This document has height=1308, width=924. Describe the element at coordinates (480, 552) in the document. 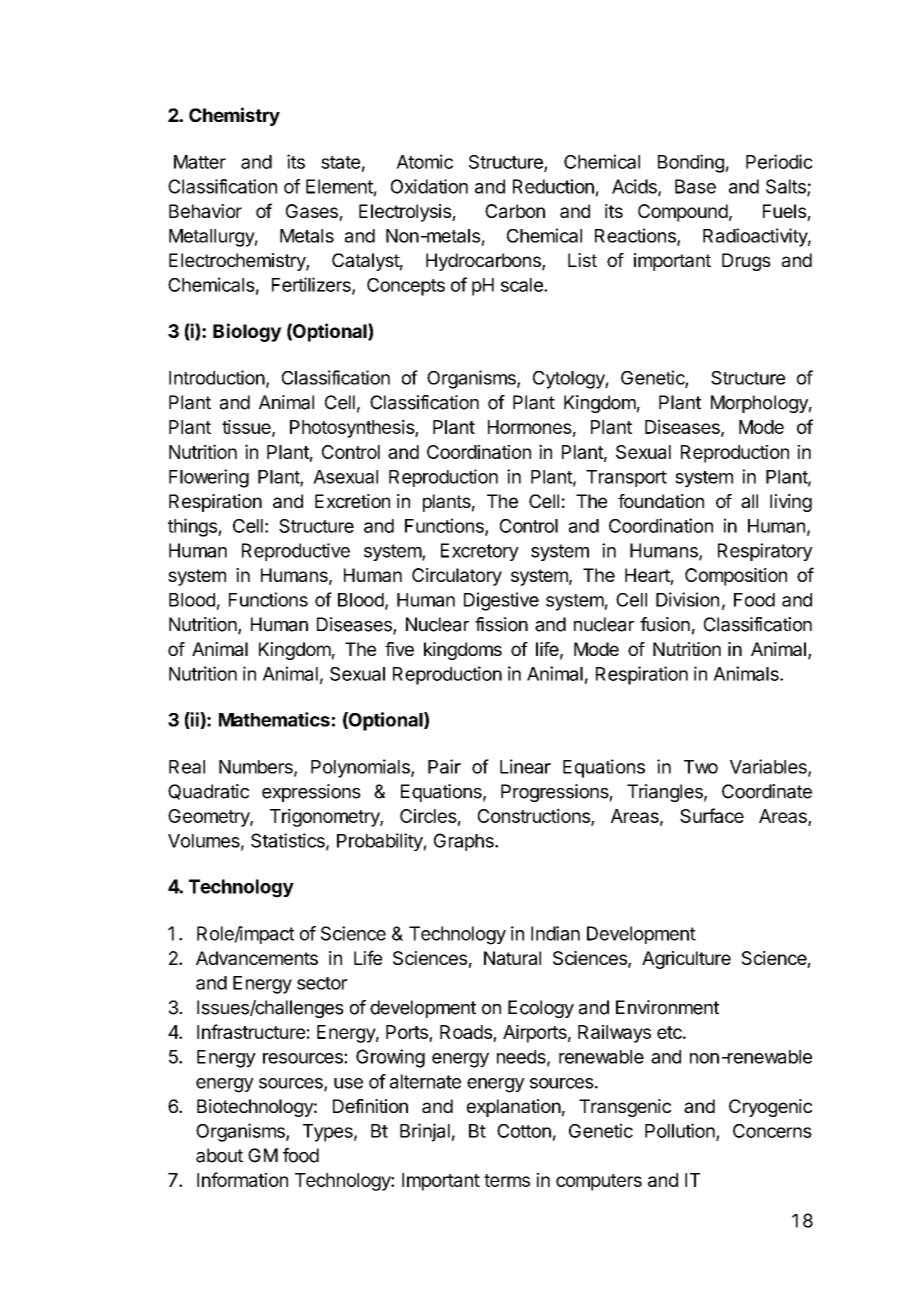

I see `Excretory` at that location.
